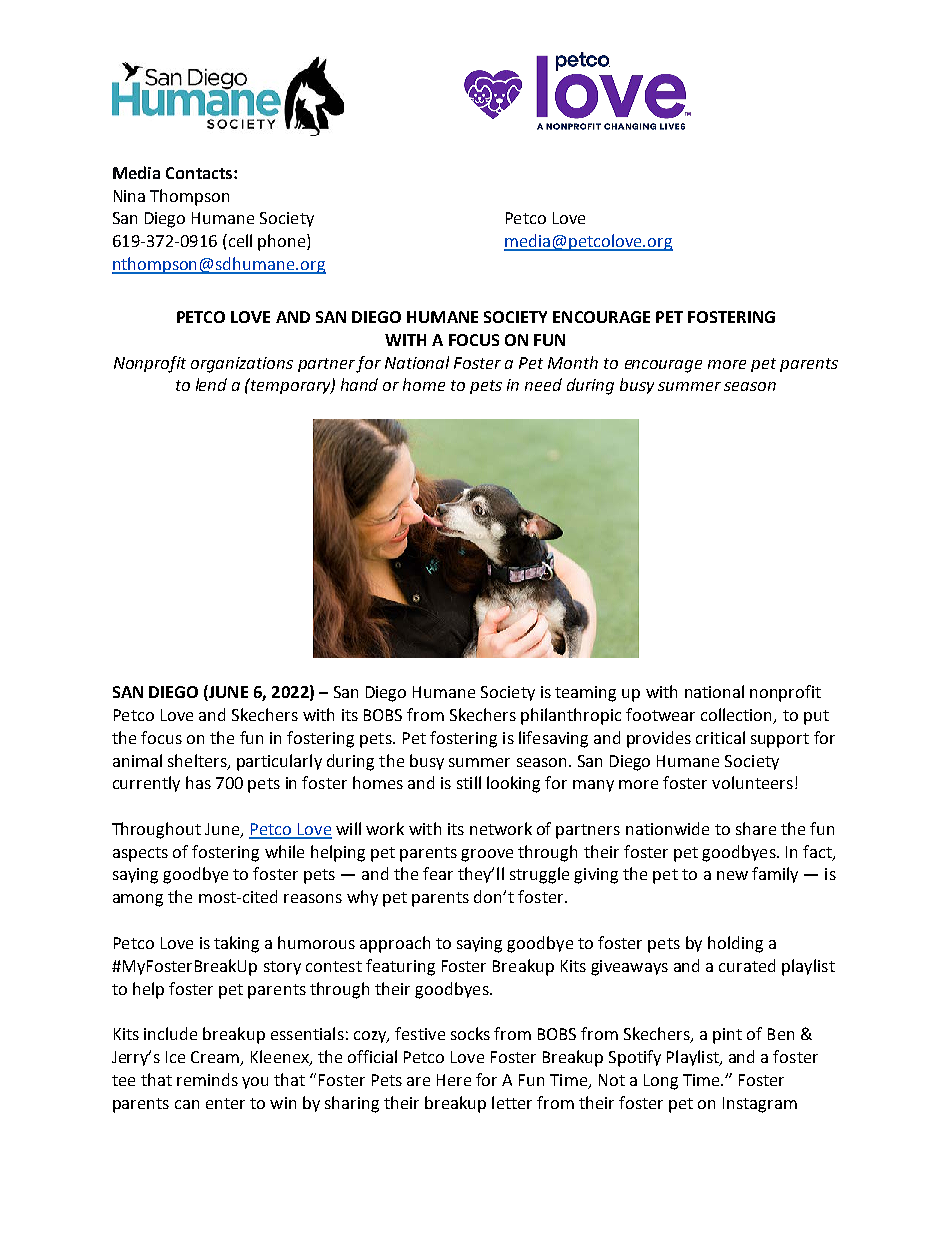  I want to click on new, so click(732, 875).
